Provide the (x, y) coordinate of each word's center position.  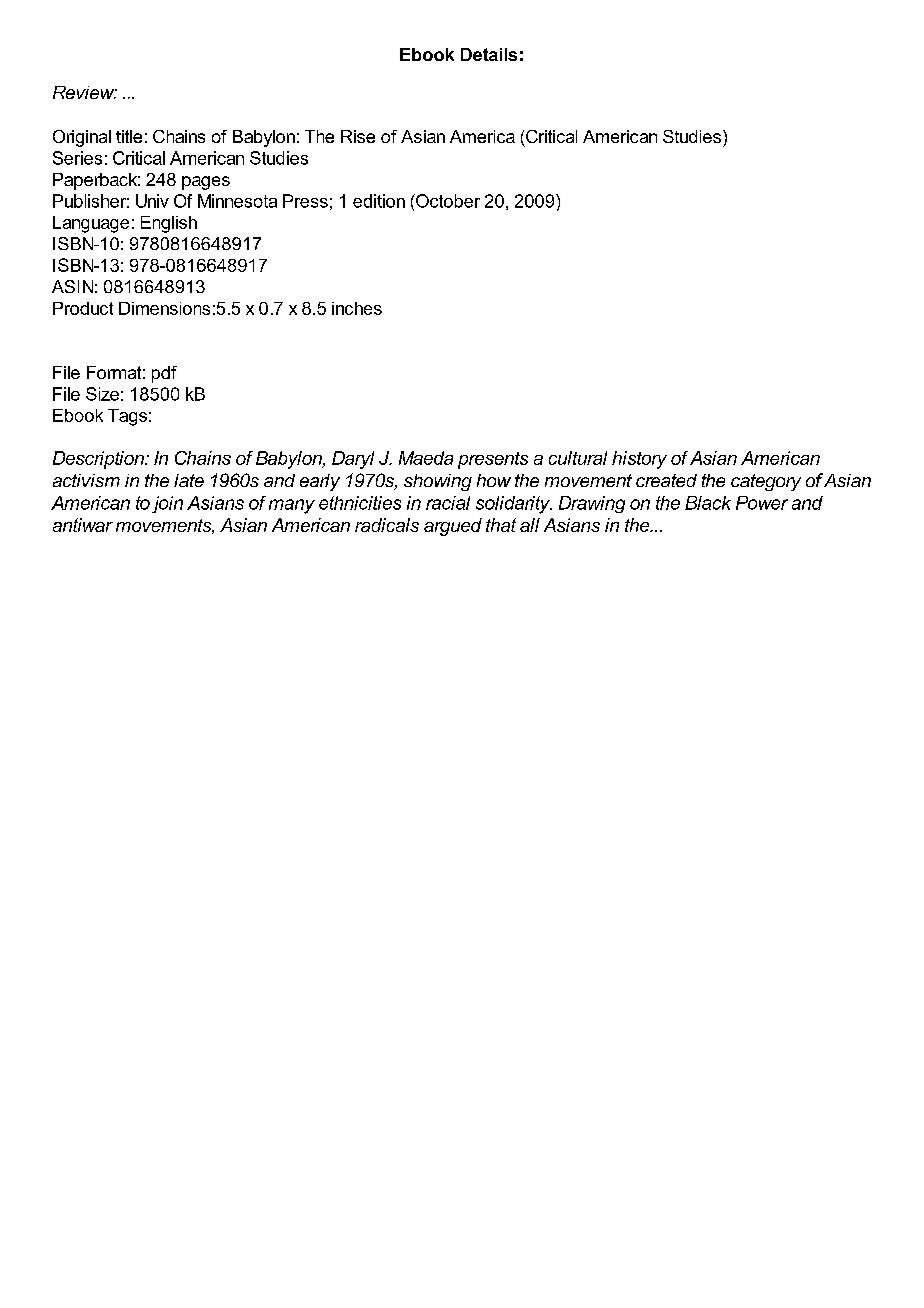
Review (85, 92)
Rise (358, 136)
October (447, 201)
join (167, 504)
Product (83, 308)
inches (357, 308)
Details (489, 54)
